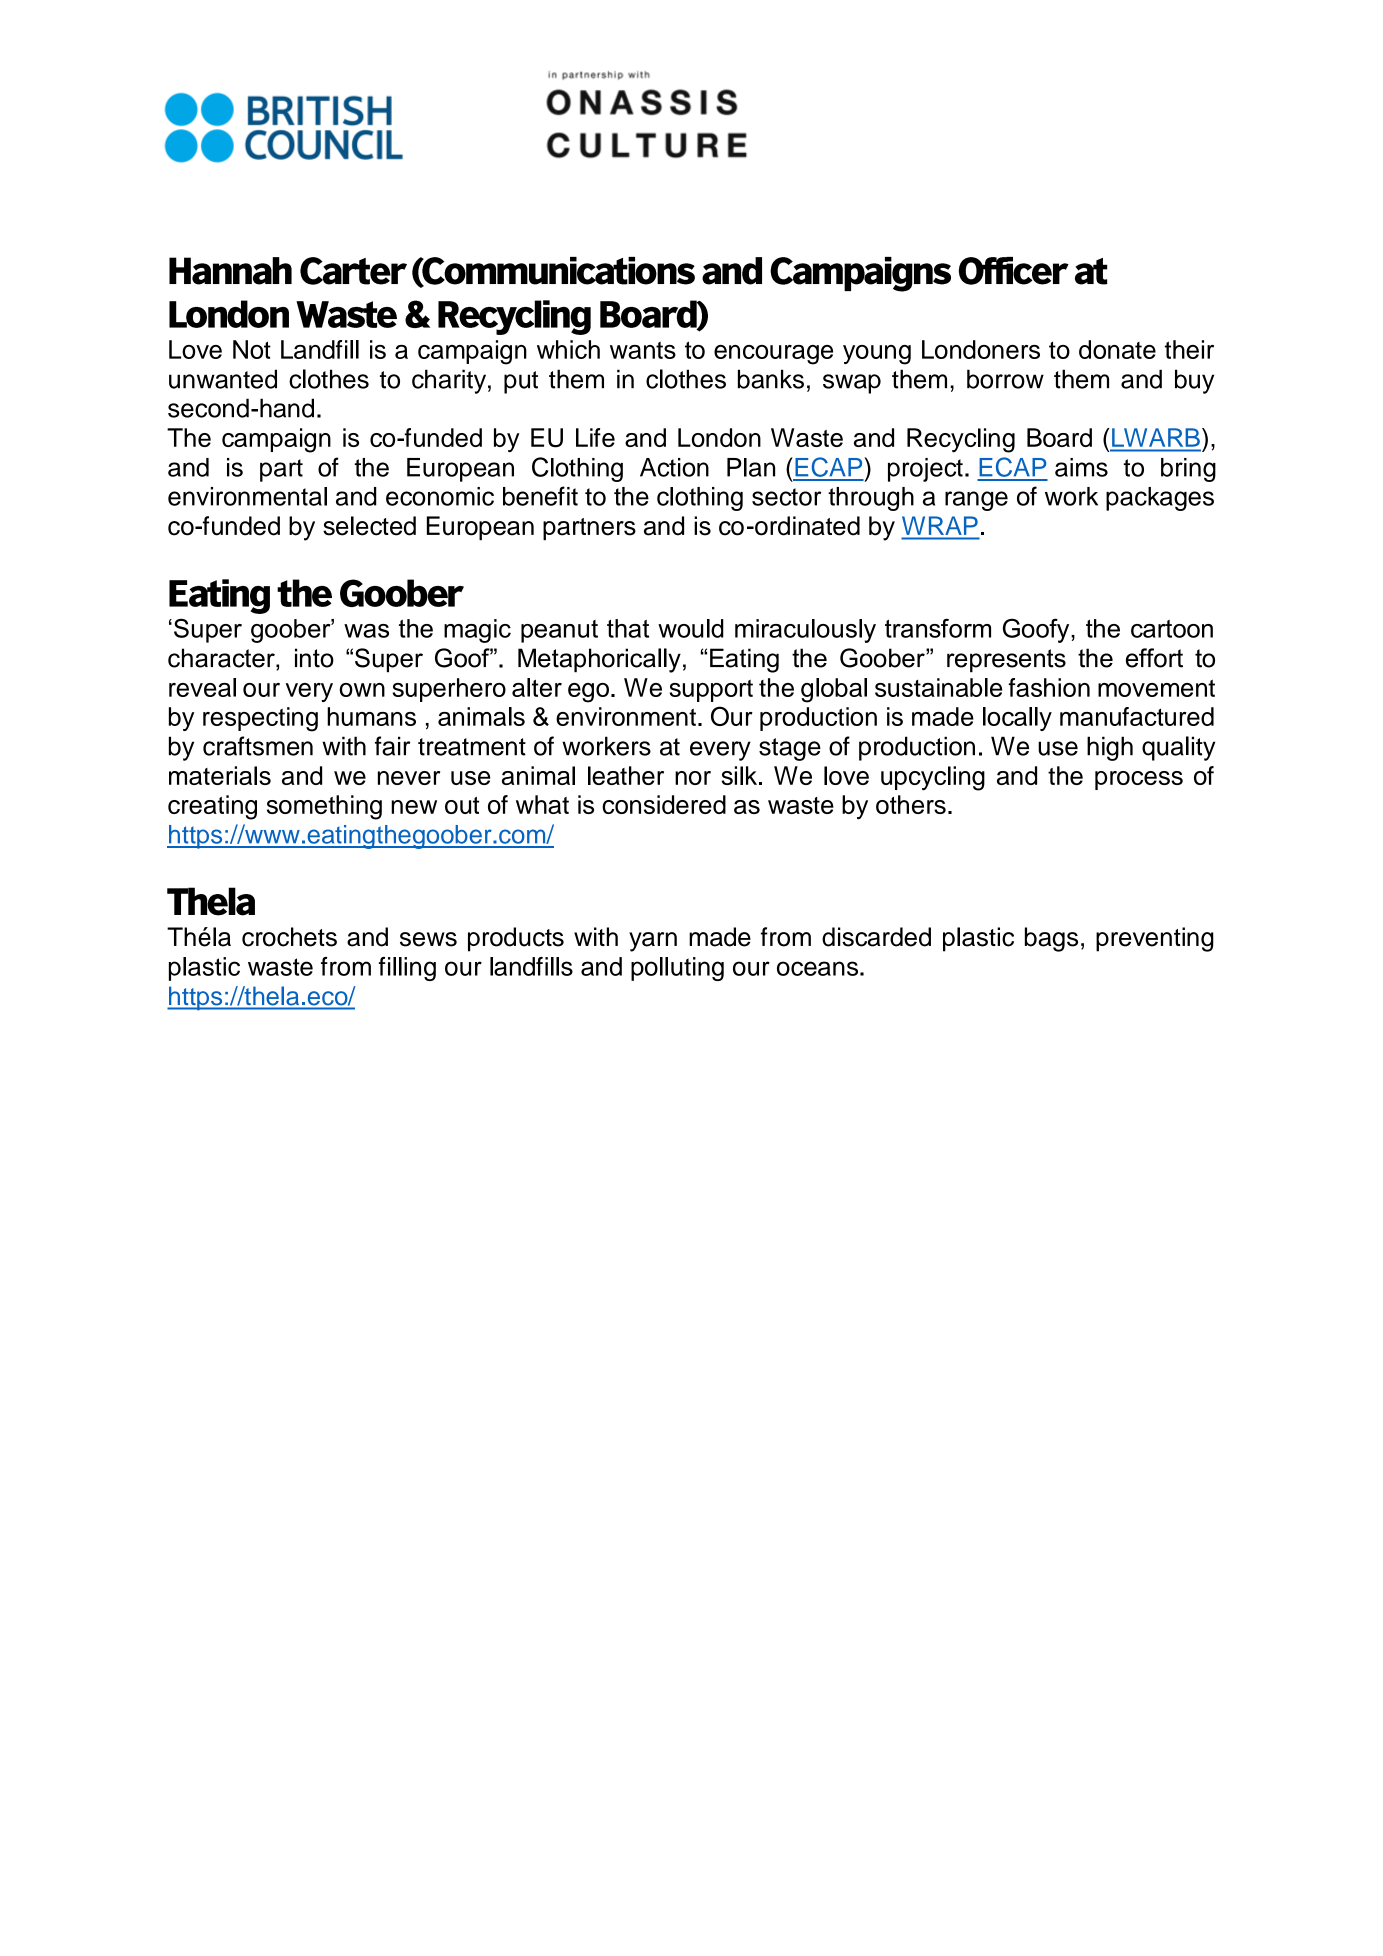  Describe the element at coordinates (643, 350) in the screenshot. I see `wants` at that location.
